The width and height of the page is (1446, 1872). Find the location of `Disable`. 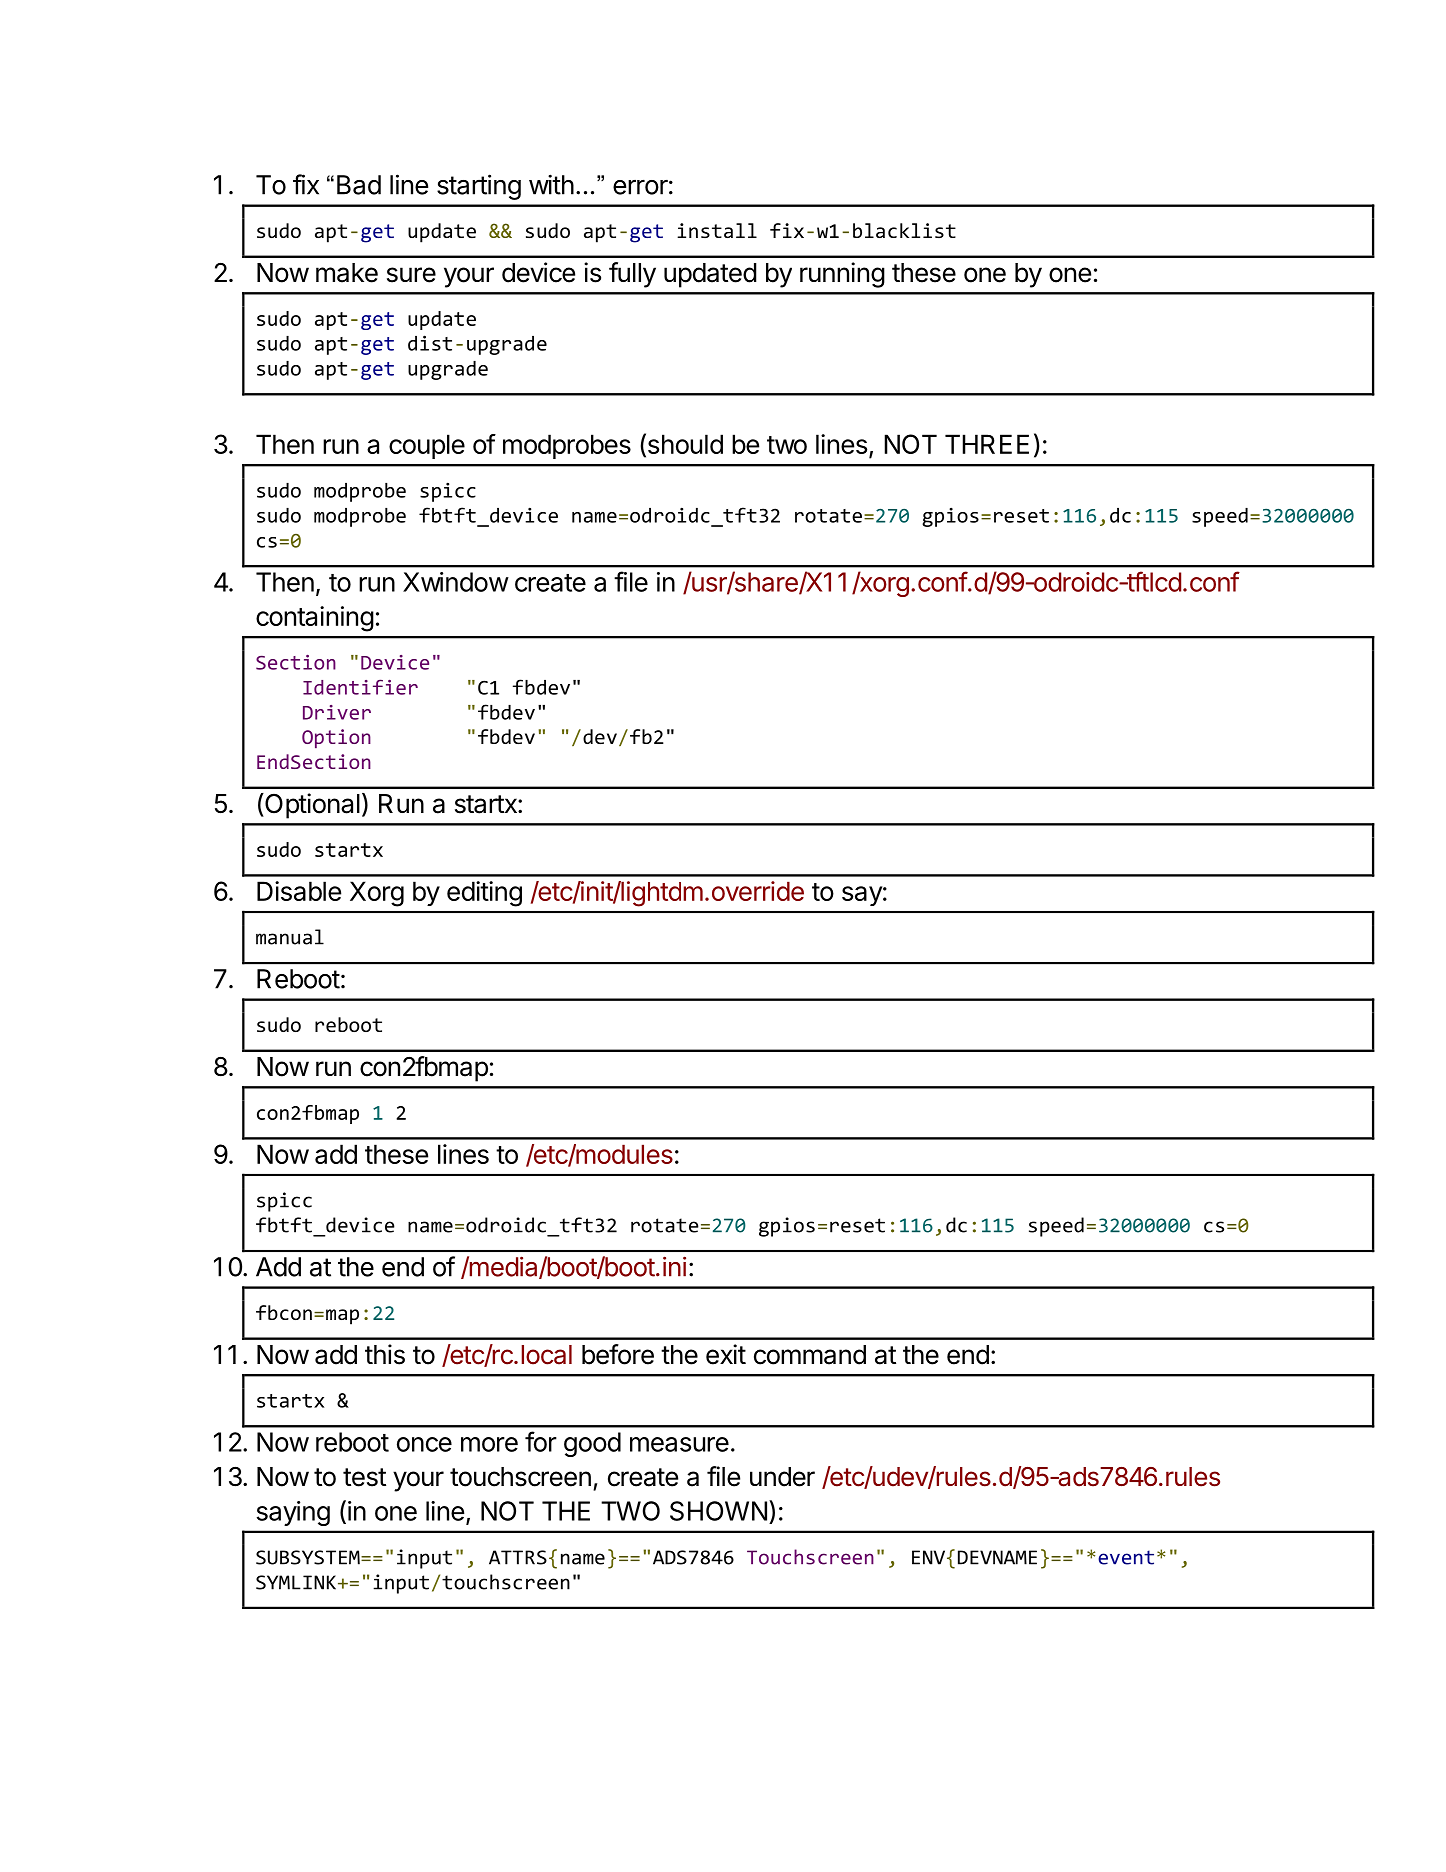

Disable is located at coordinates (299, 891).
